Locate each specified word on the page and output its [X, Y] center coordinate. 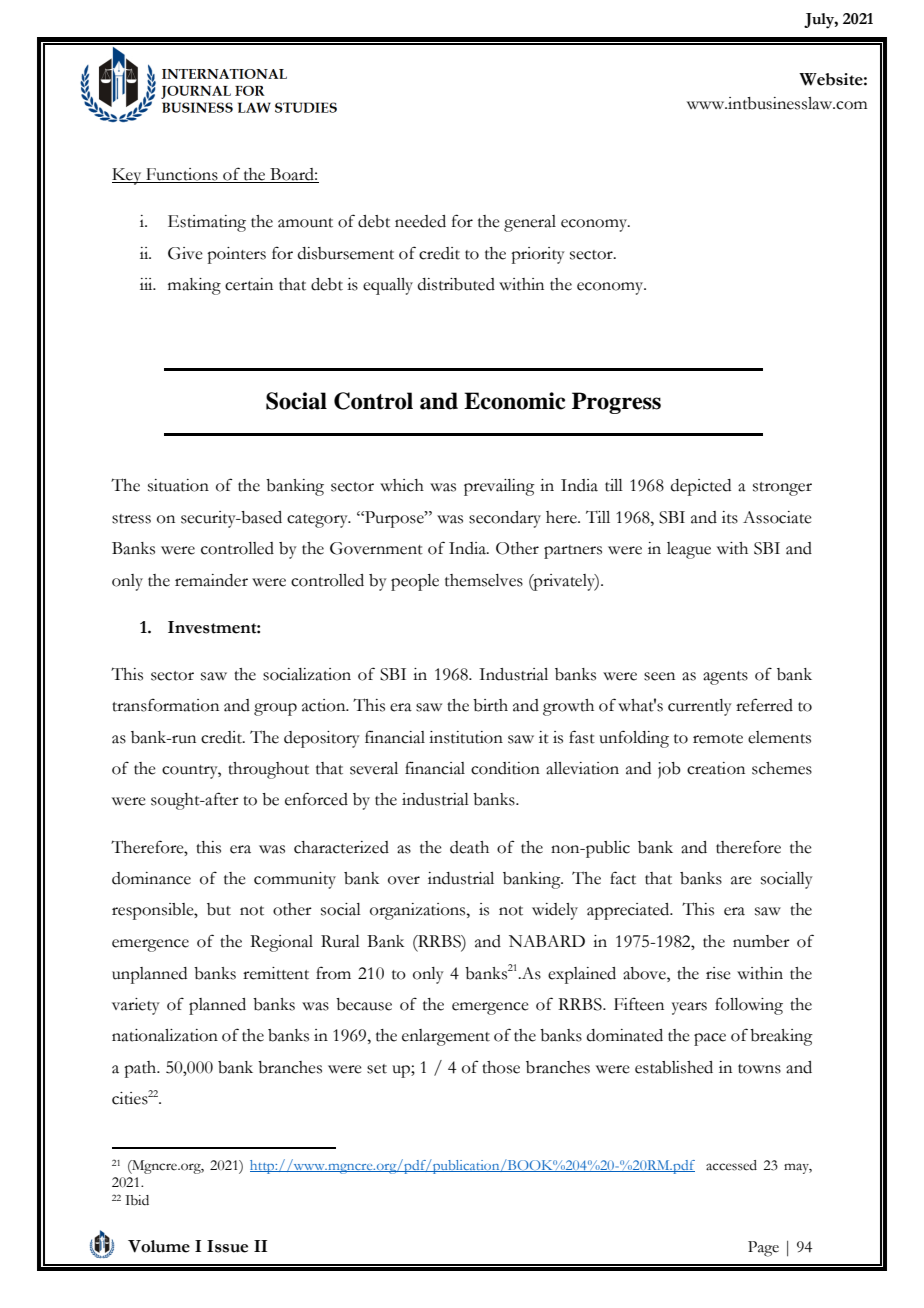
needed [420, 221]
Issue [227, 1246]
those [501, 1067]
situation [178, 485]
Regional [281, 943]
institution [466, 737]
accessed [731, 1165]
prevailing [499, 487]
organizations [419, 911]
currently [700, 707]
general [530, 223]
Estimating [207, 223]
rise [718, 973]
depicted [701, 487]
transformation [165, 705]
